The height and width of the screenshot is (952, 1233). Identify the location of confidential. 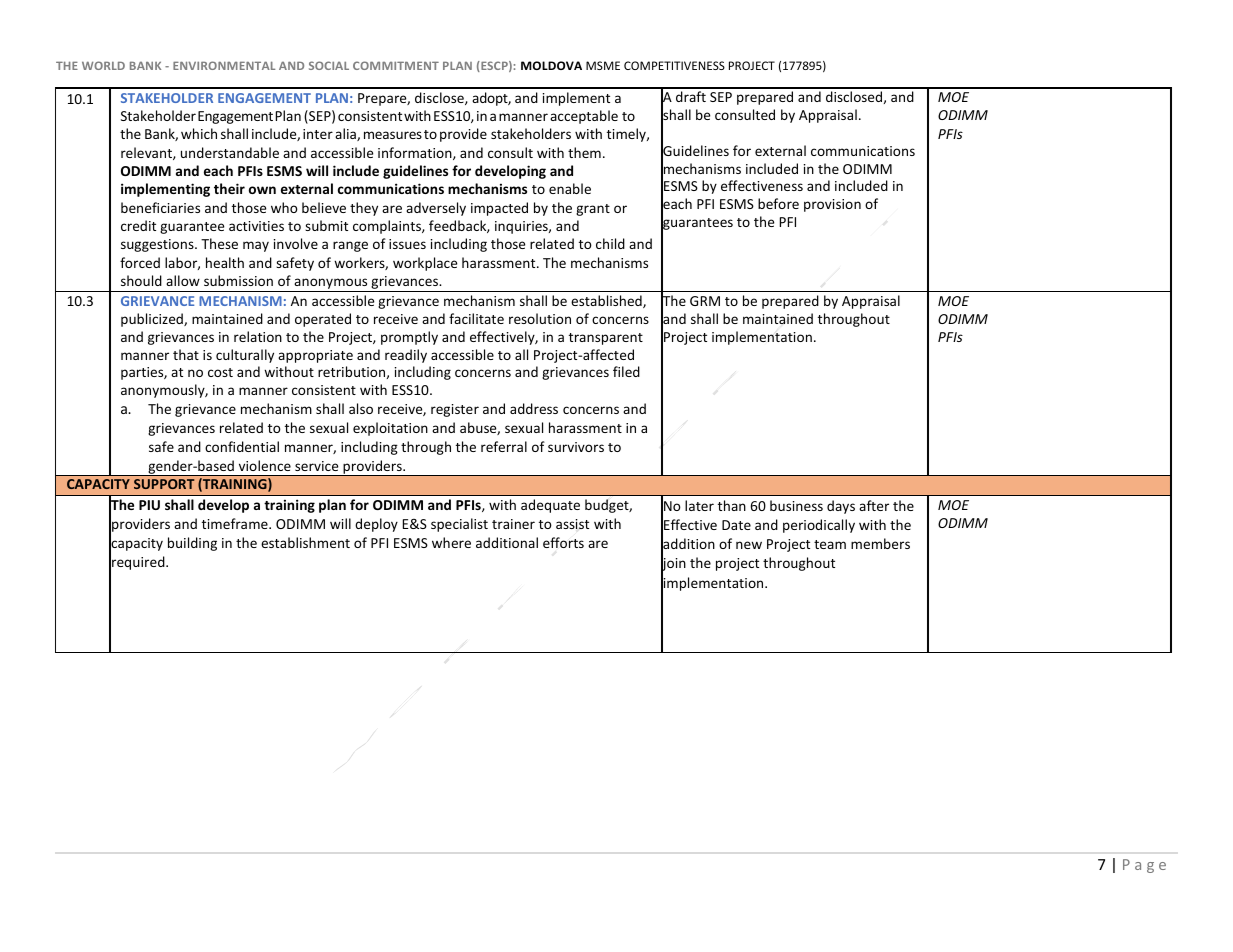
(242, 446).
